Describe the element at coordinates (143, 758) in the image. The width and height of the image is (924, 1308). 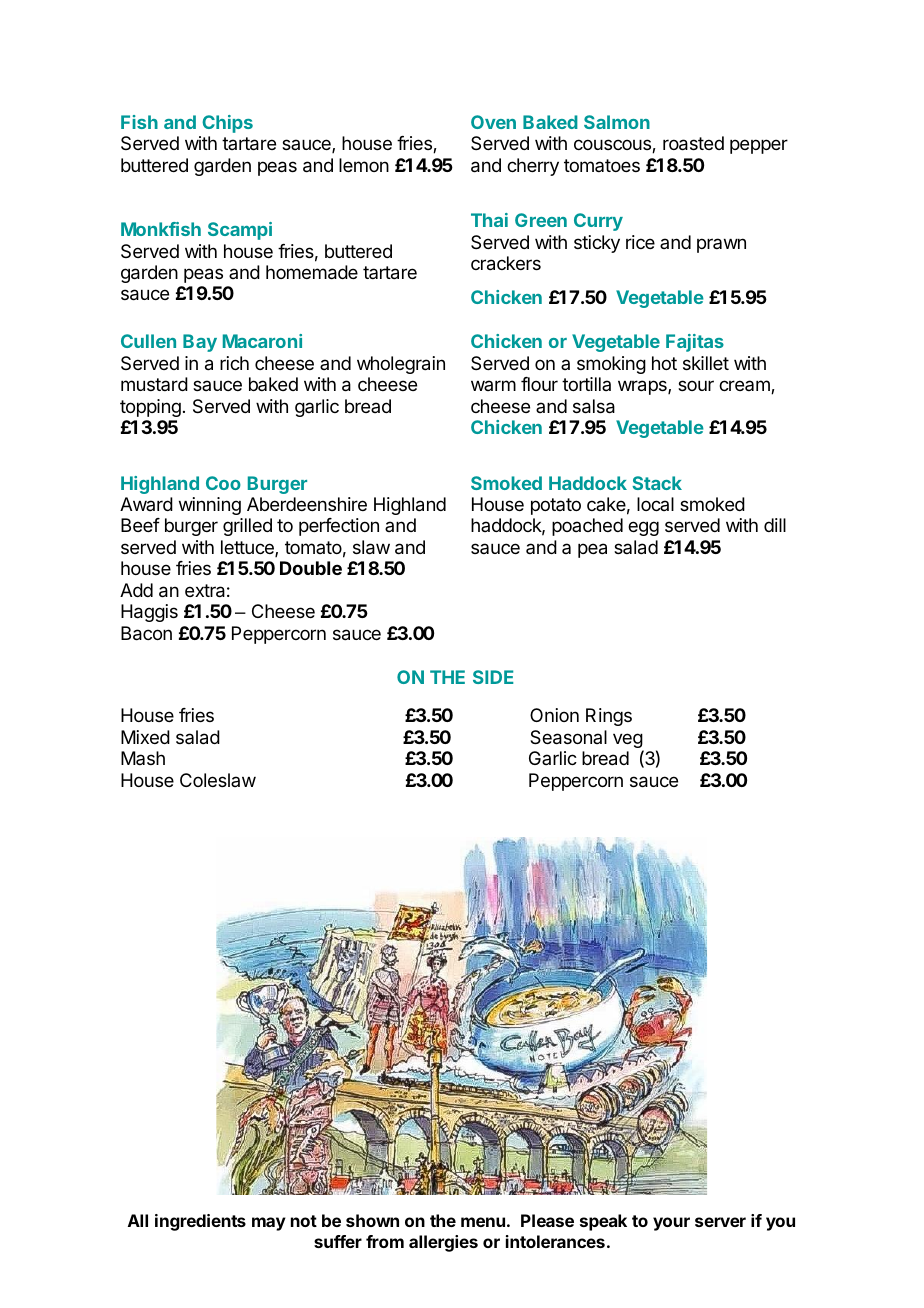
I see `Mash` at that location.
